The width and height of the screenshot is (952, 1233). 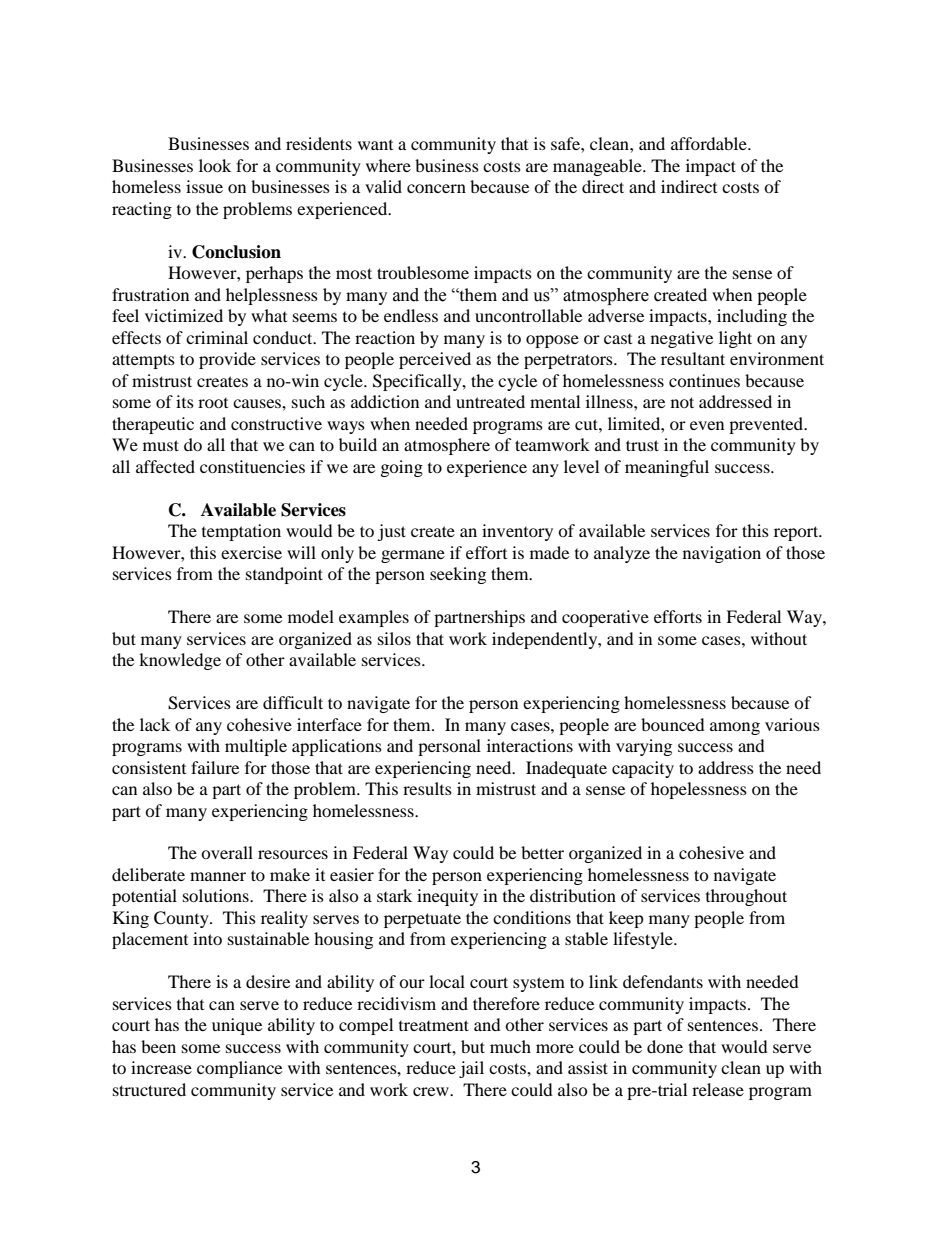 I want to click on results, so click(x=427, y=788).
